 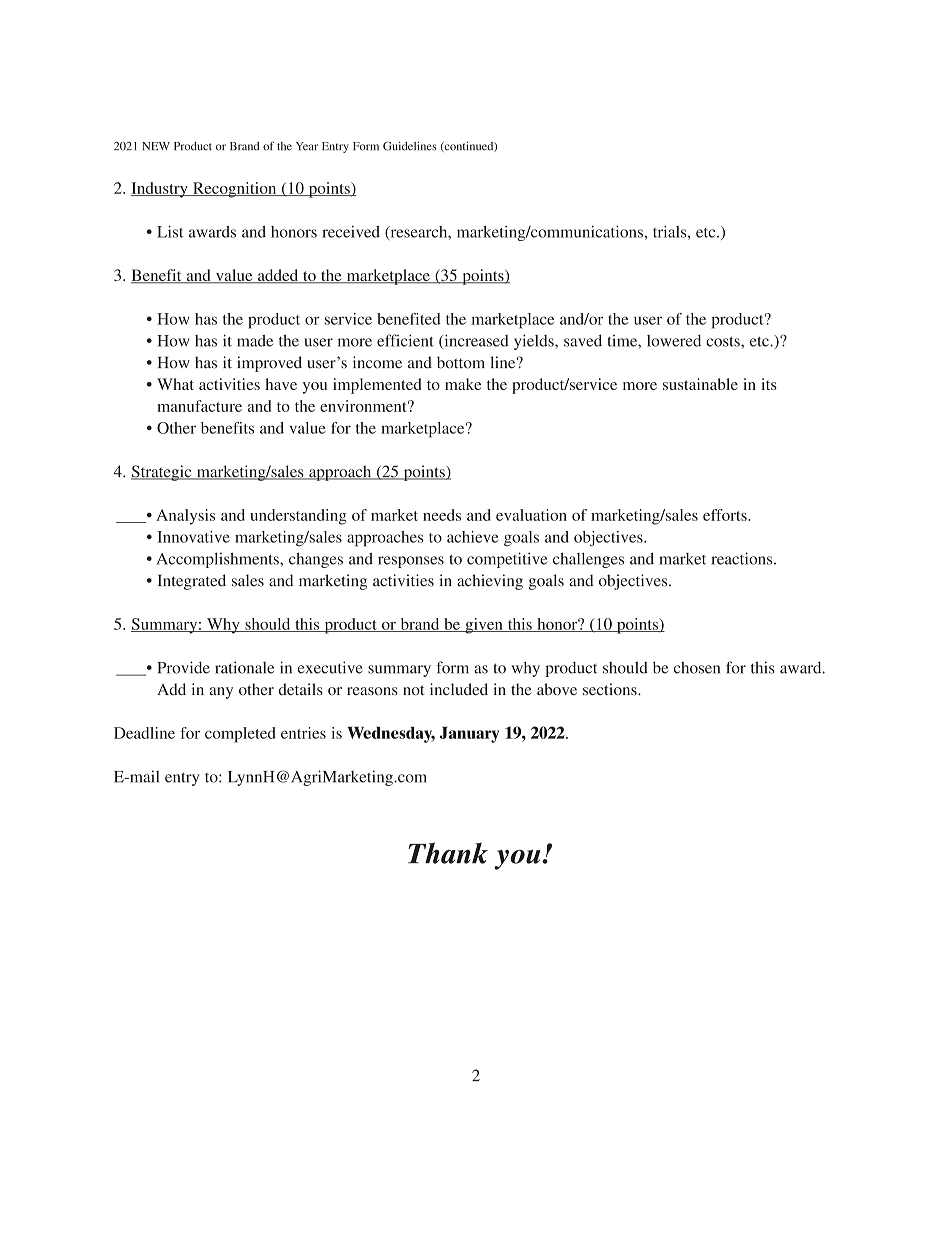 I want to click on completed, so click(x=240, y=735).
